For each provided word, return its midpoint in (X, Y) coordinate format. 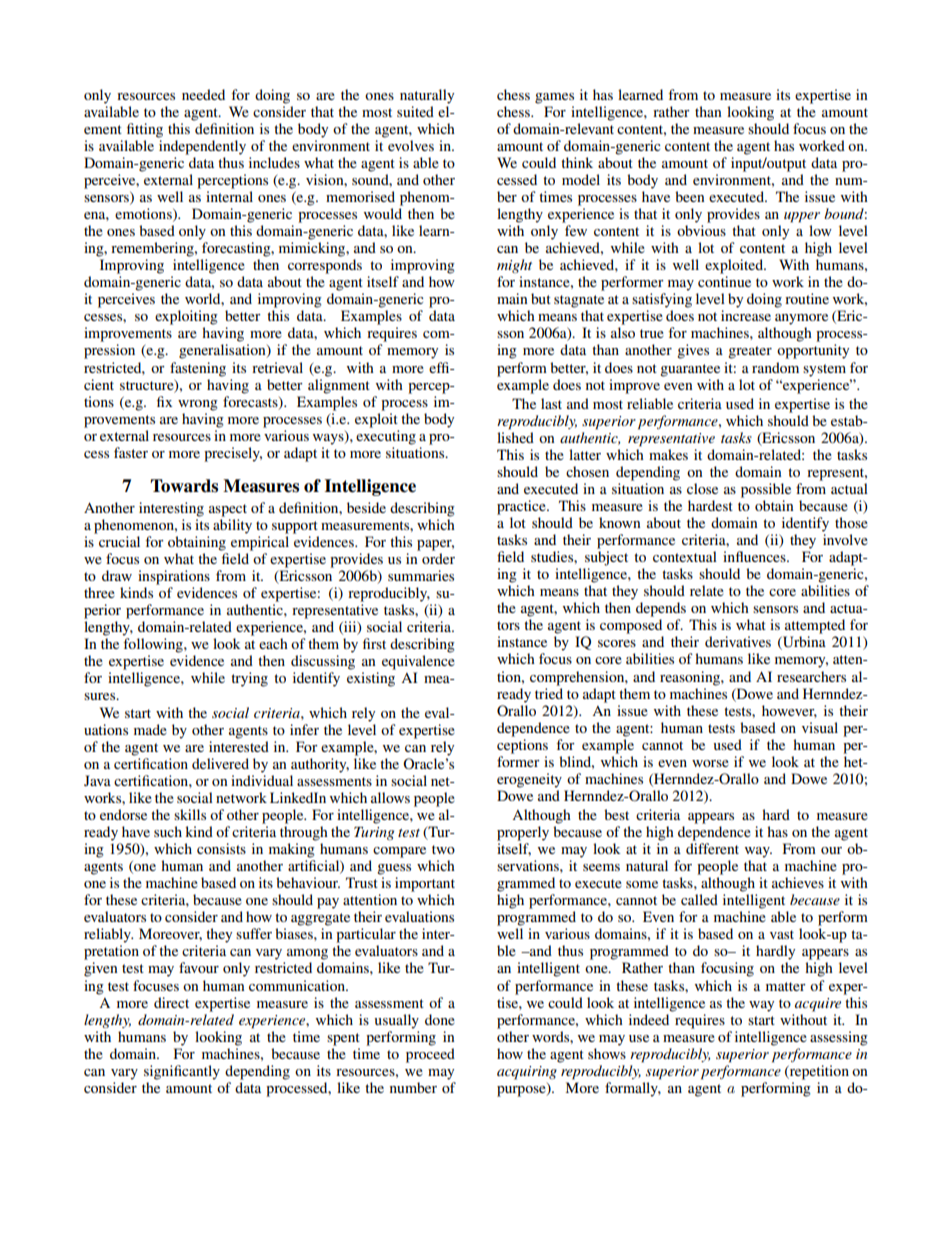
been (690, 196)
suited (415, 111)
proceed (430, 1055)
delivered (220, 763)
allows (390, 797)
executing (386, 437)
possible (766, 490)
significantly (182, 1072)
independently (202, 147)
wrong (198, 405)
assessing (839, 1038)
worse (710, 763)
